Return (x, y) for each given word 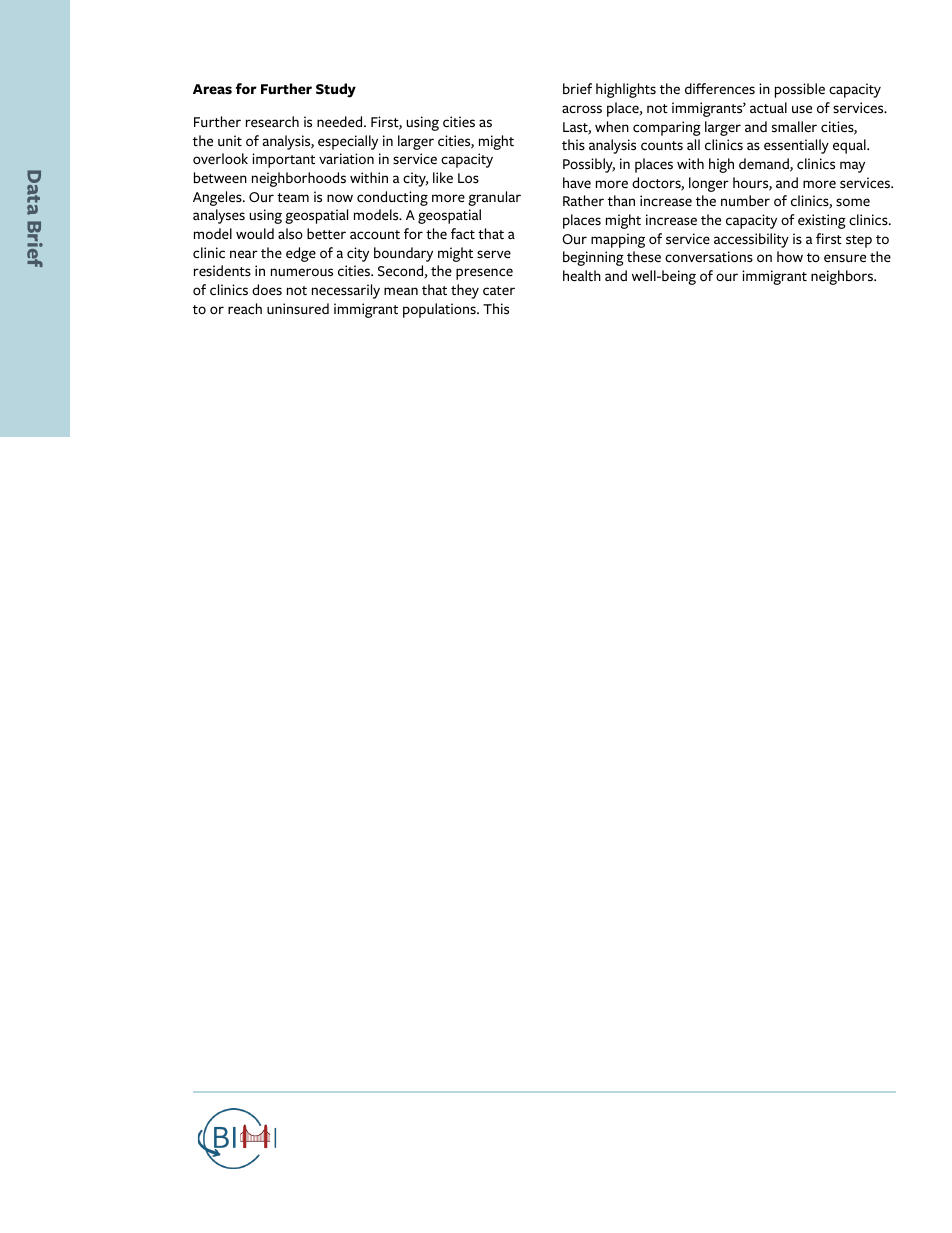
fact (463, 233)
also (290, 234)
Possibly (589, 165)
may (852, 167)
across (582, 109)
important (283, 160)
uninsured (298, 309)
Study (336, 90)
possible (800, 90)
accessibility (751, 240)
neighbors (843, 277)
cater (499, 290)
